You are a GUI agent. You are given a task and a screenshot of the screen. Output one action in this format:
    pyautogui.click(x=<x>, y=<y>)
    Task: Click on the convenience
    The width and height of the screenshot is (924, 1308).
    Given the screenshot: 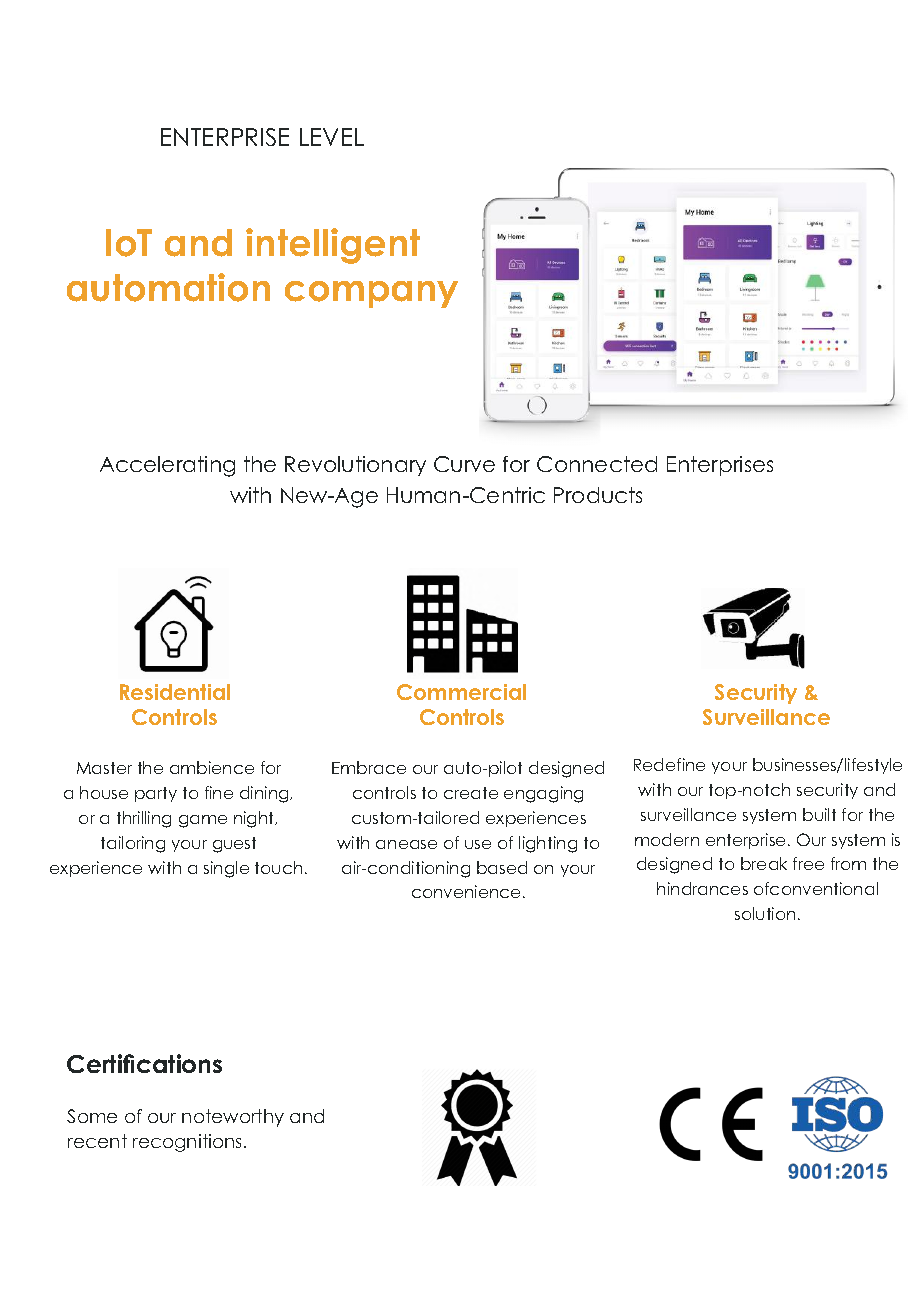 What is the action you would take?
    pyautogui.click(x=466, y=891)
